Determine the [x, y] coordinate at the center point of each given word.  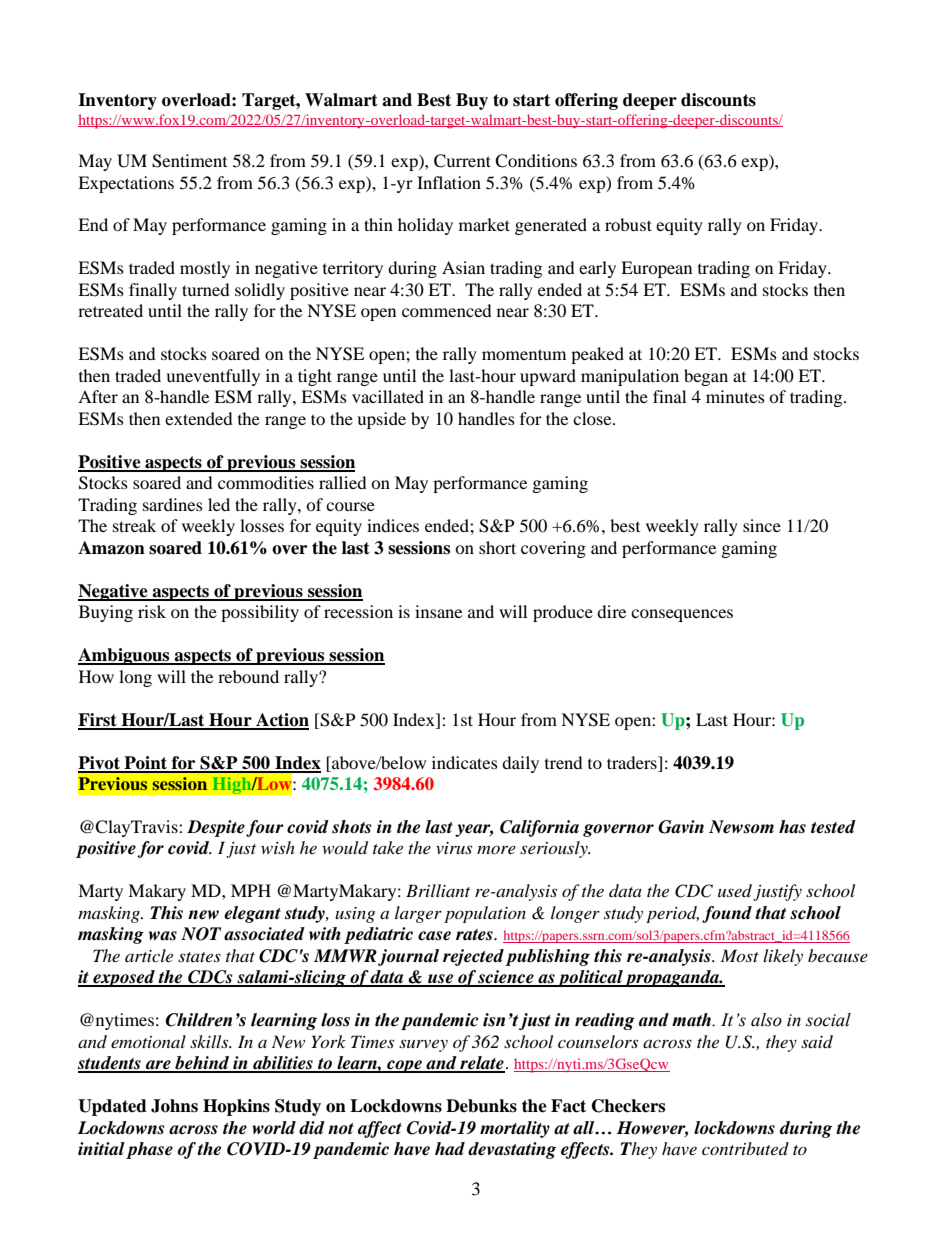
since [762, 525]
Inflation [449, 182]
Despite [216, 828]
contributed [745, 1148]
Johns [174, 1106]
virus [454, 848]
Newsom [741, 827]
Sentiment [189, 161]
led [219, 504]
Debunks [481, 1106]
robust [628, 224]
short [497, 547]
